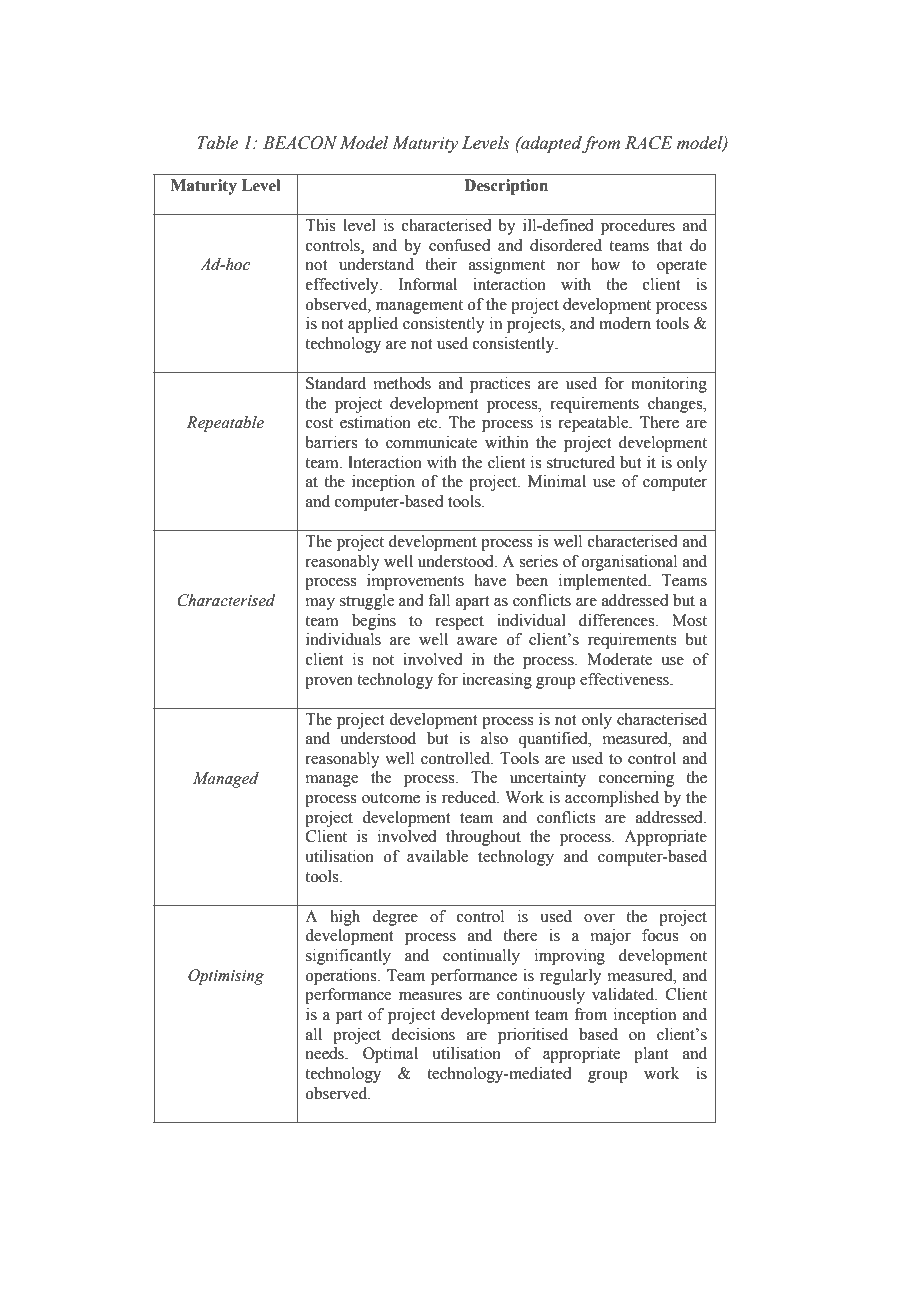 The width and height of the screenshot is (924, 1308). Describe the element at coordinates (423, 1034) in the screenshot. I see `decisions` at that location.
